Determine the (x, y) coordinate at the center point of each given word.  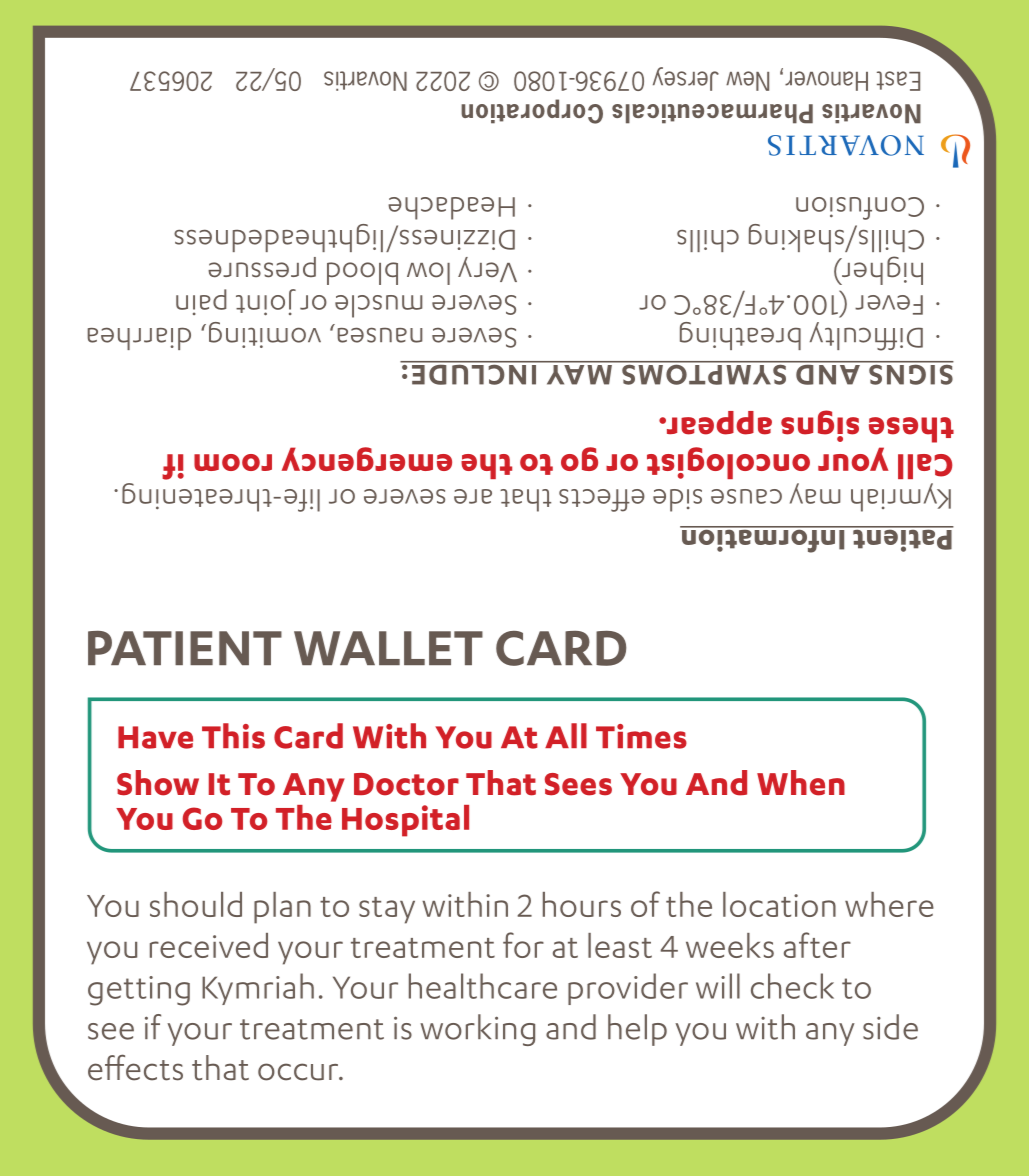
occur (299, 1072)
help (637, 1030)
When (801, 783)
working (477, 1030)
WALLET (388, 648)
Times (641, 736)
